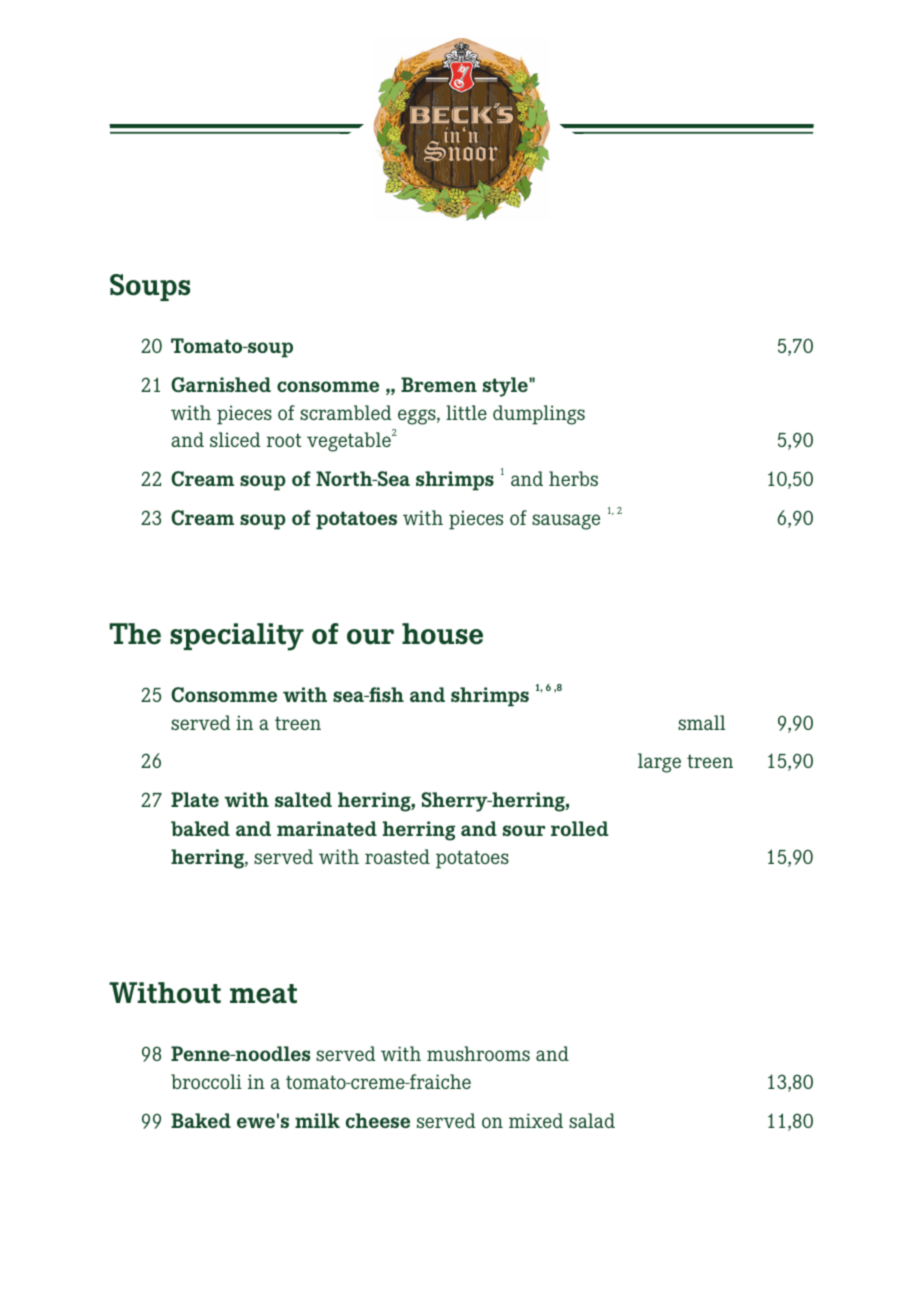  I want to click on salad, so click(592, 1120).
